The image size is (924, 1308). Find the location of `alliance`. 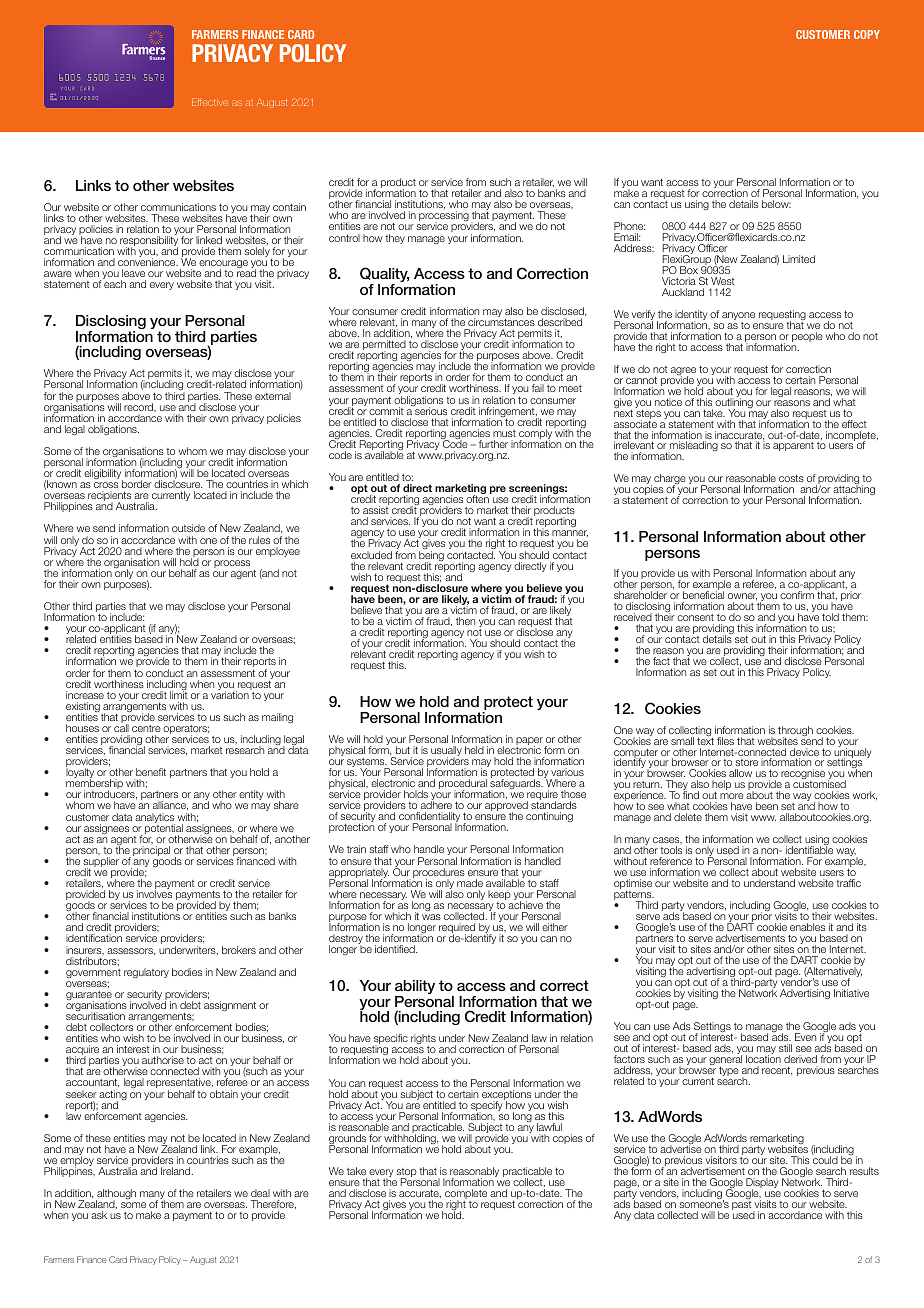

alliance is located at coordinates (170, 805).
